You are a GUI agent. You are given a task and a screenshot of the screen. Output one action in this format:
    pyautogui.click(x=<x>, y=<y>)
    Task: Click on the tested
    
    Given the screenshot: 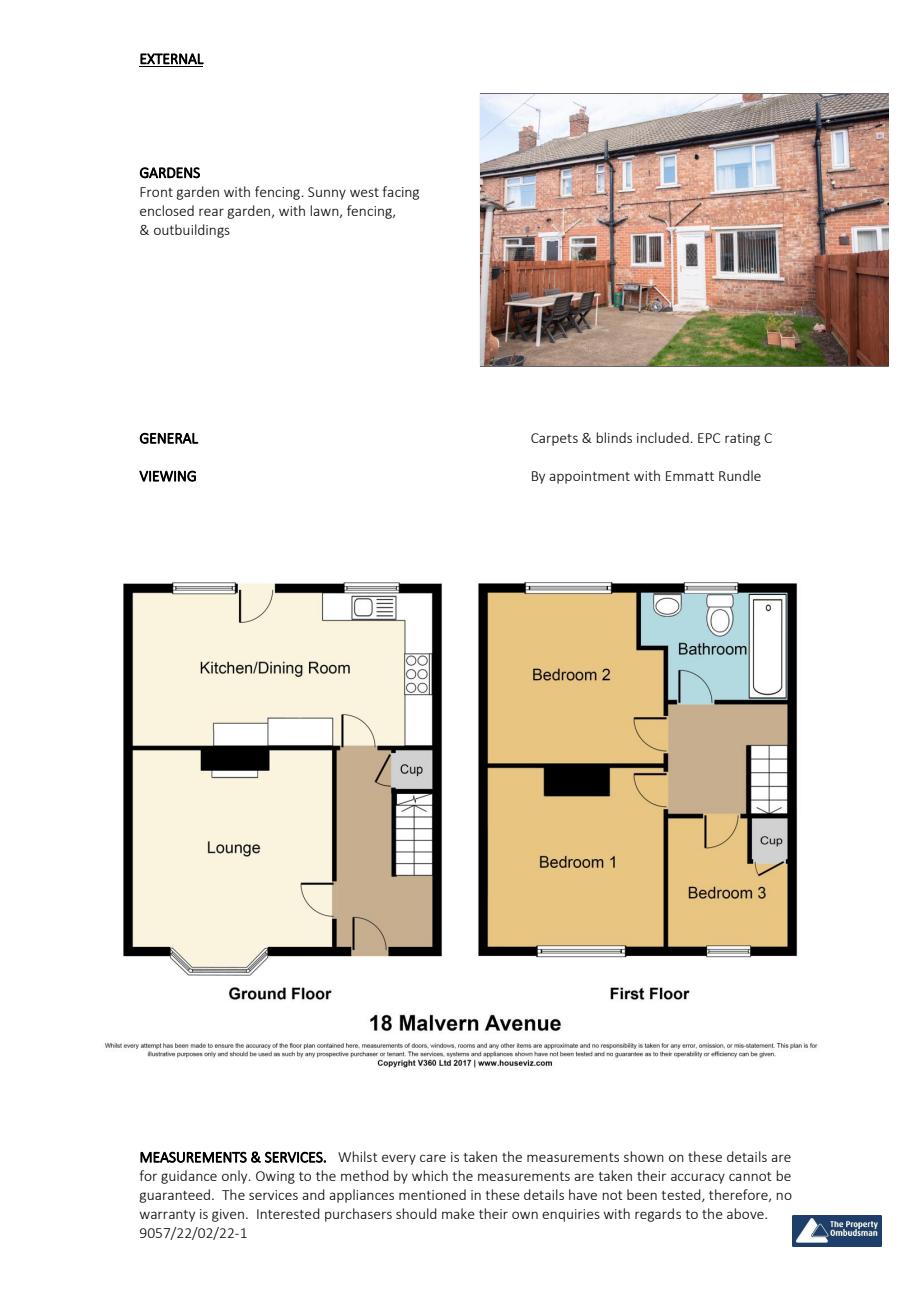 What is the action you would take?
    pyautogui.click(x=682, y=1195)
